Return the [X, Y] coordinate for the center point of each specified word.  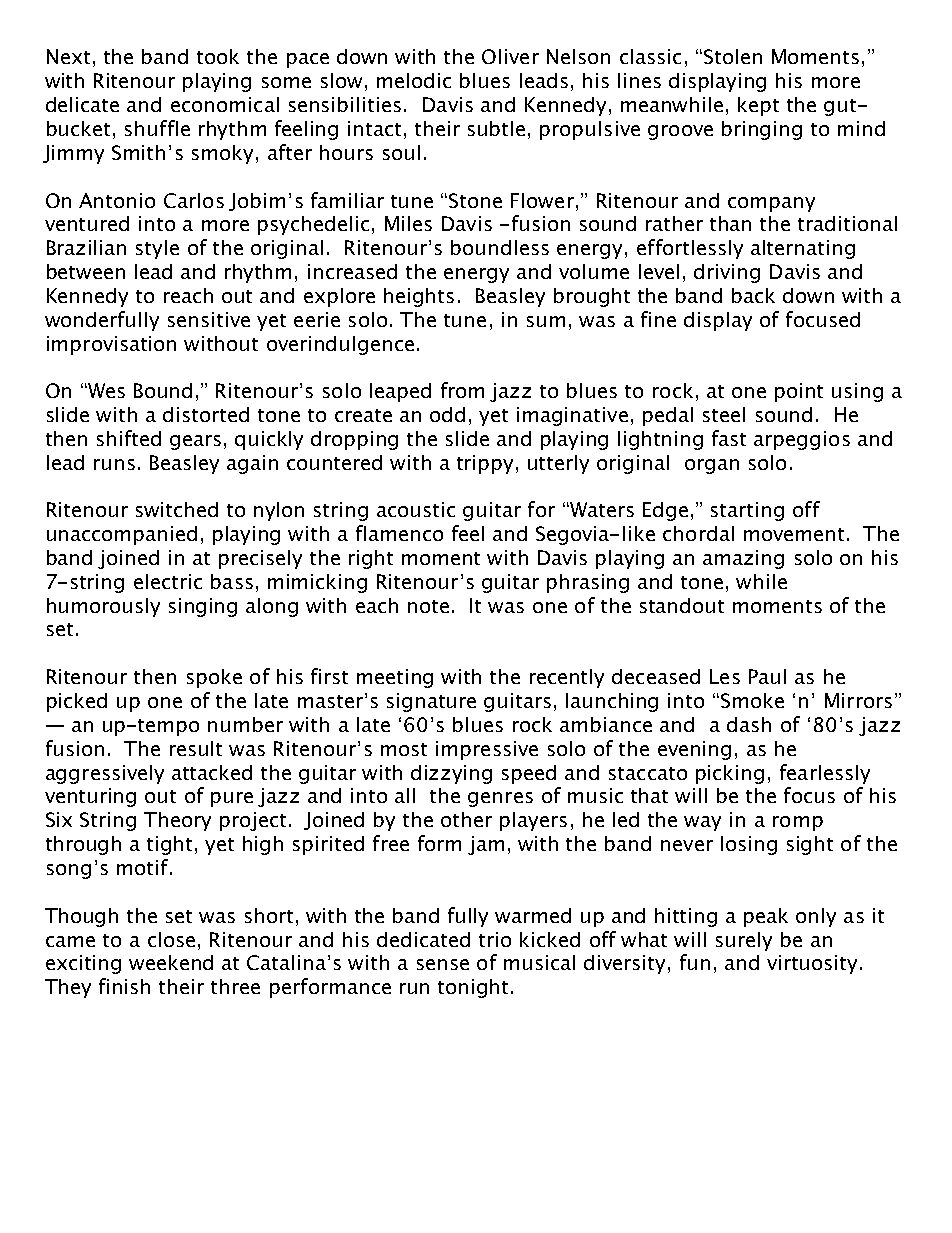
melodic [414, 80]
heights [419, 297]
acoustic [416, 509]
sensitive [209, 319]
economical [225, 104]
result [196, 748]
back [753, 295]
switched [177, 509]
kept [758, 106]
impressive [487, 750]
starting [747, 511]
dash [749, 724]
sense [443, 964]
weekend [171, 962]
